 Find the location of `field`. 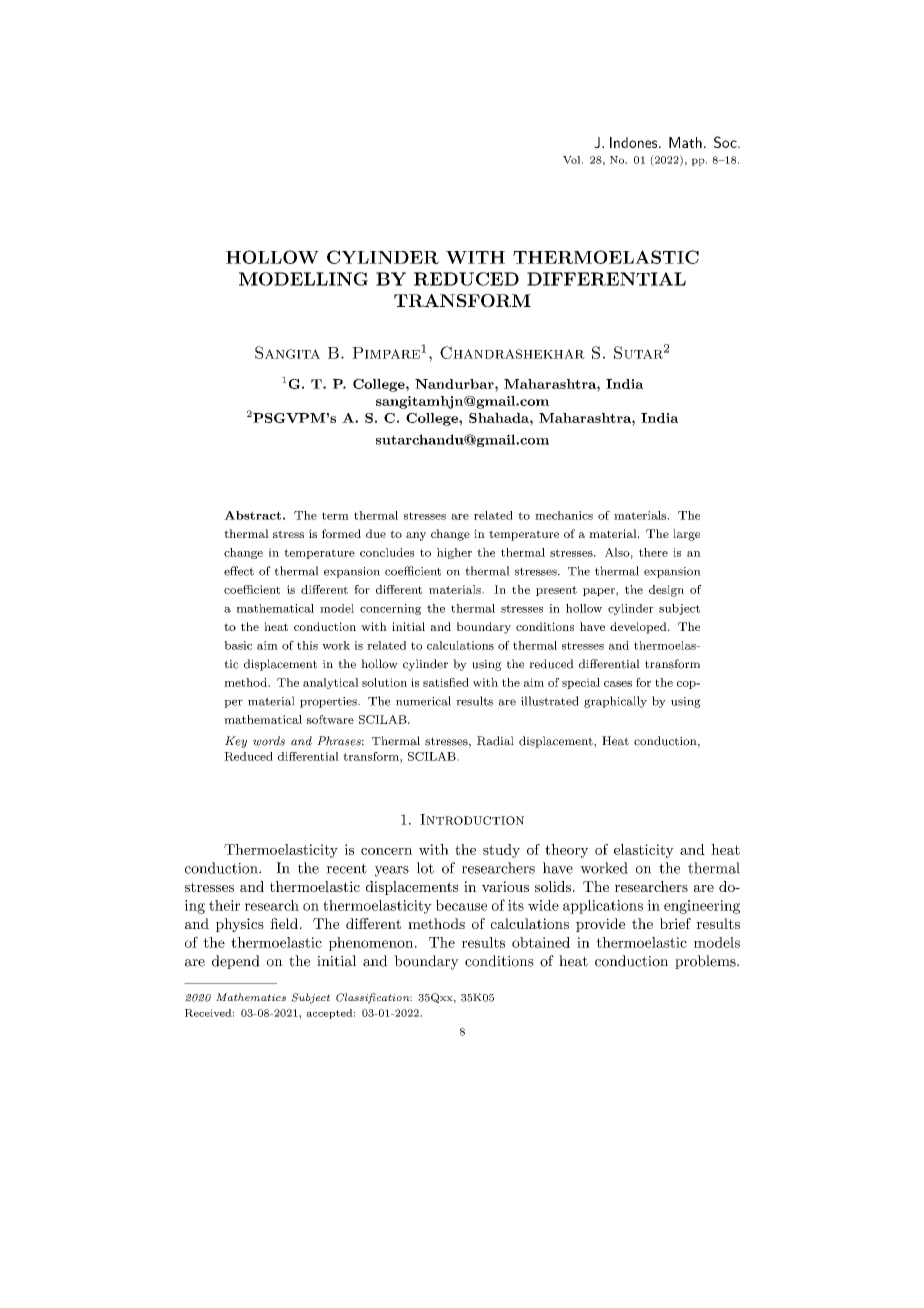

field is located at coordinates (284, 923).
